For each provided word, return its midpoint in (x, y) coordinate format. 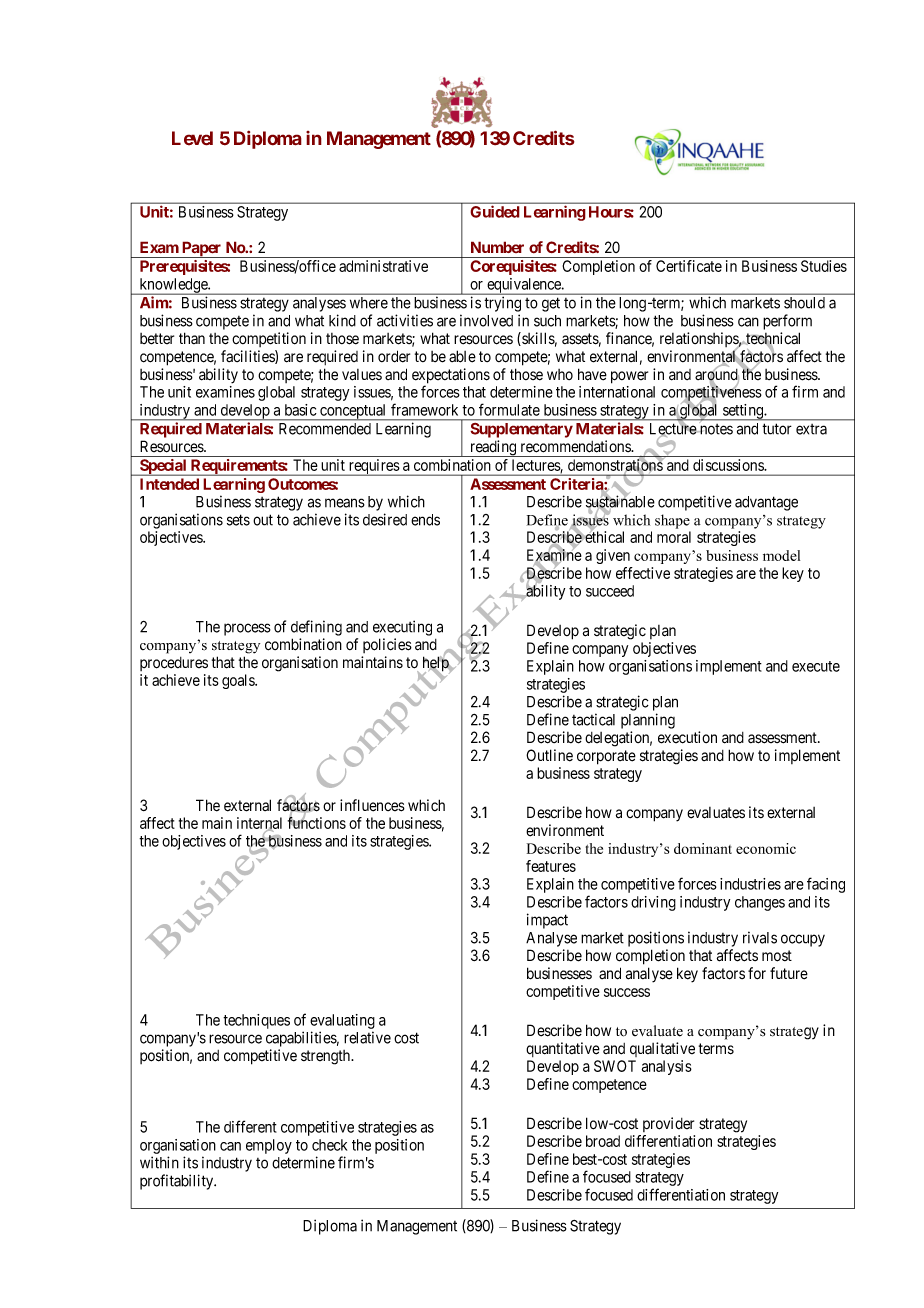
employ (269, 1146)
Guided (495, 212)
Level (192, 138)
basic (301, 410)
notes (715, 429)
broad (603, 1141)
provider (668, 1124)
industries (750, 884)
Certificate (689, 266)
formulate (509, 409)
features (551, 866)
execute (816, 666)
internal (259, 824)
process (247, 629)
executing (402, 628)
